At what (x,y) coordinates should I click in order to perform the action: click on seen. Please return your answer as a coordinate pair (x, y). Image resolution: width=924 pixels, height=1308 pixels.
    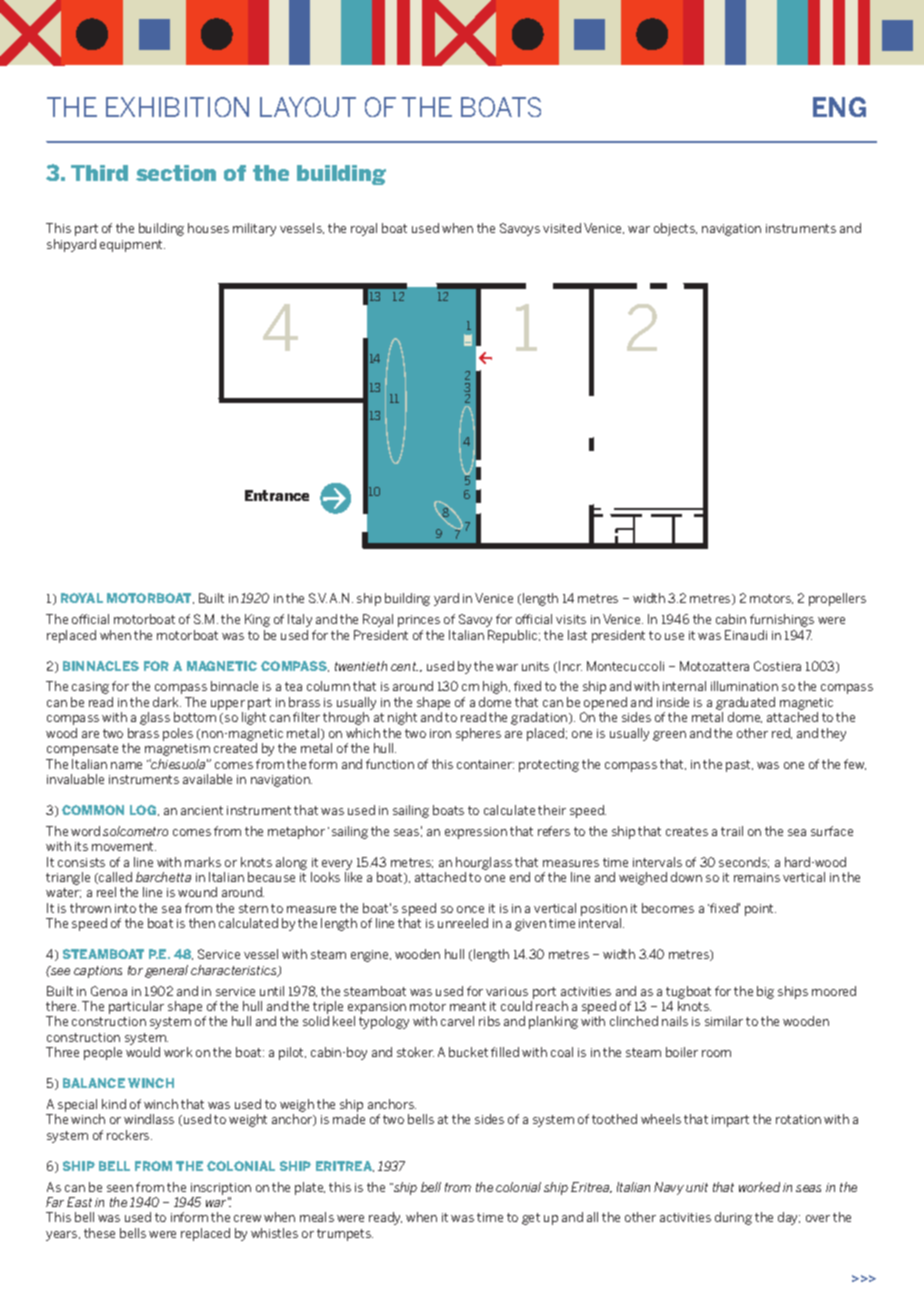
    Looking at the image, I should click on (120, 1188).
